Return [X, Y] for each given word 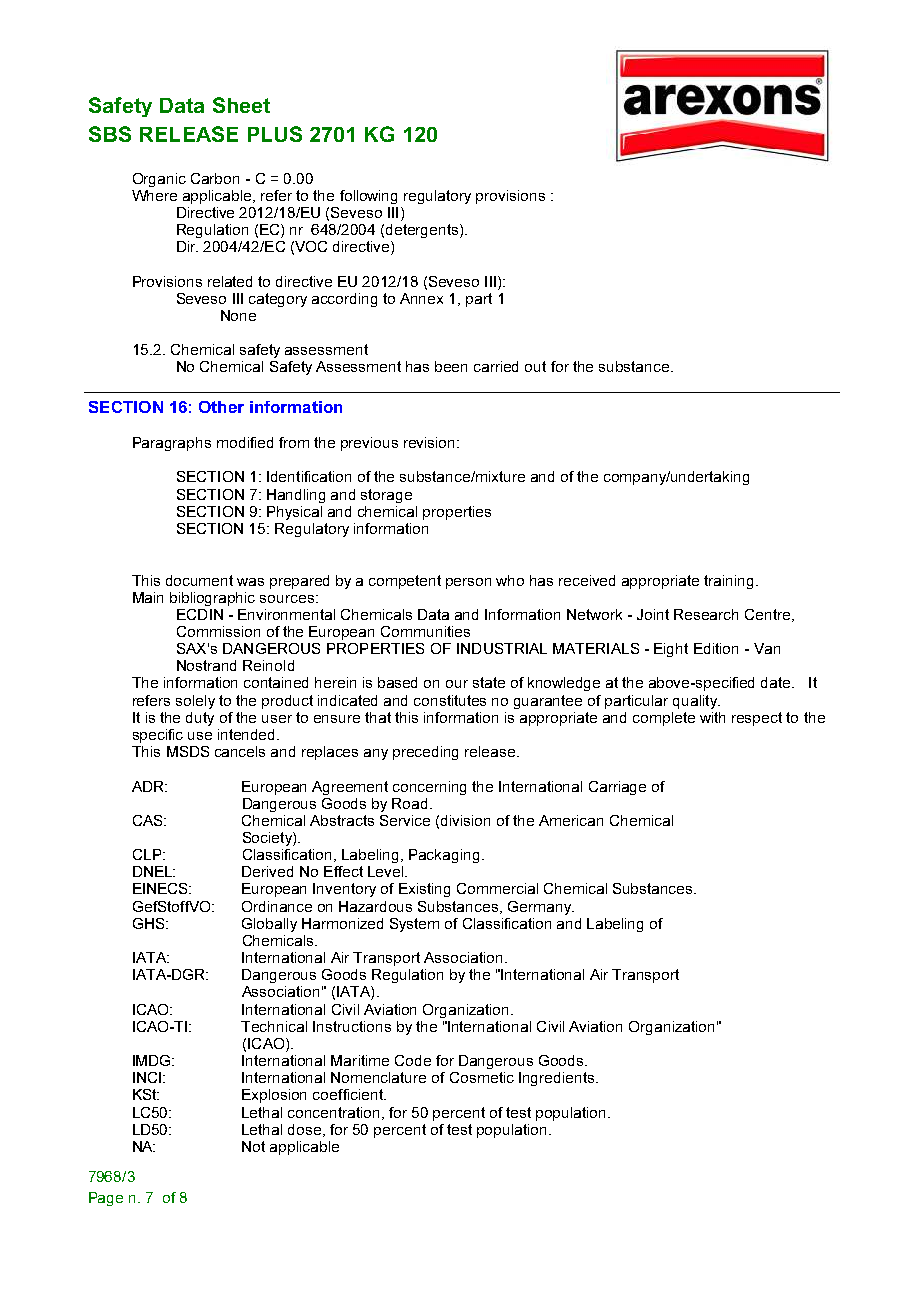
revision [431, 442]
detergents [423, 231]
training [728, 582]
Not [253, 1146]
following [368, 197]
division [465, 820]
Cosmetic [482, 1077]
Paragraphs [172, 444]
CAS [149, 820]
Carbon [215, 178]
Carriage [617, 788]
